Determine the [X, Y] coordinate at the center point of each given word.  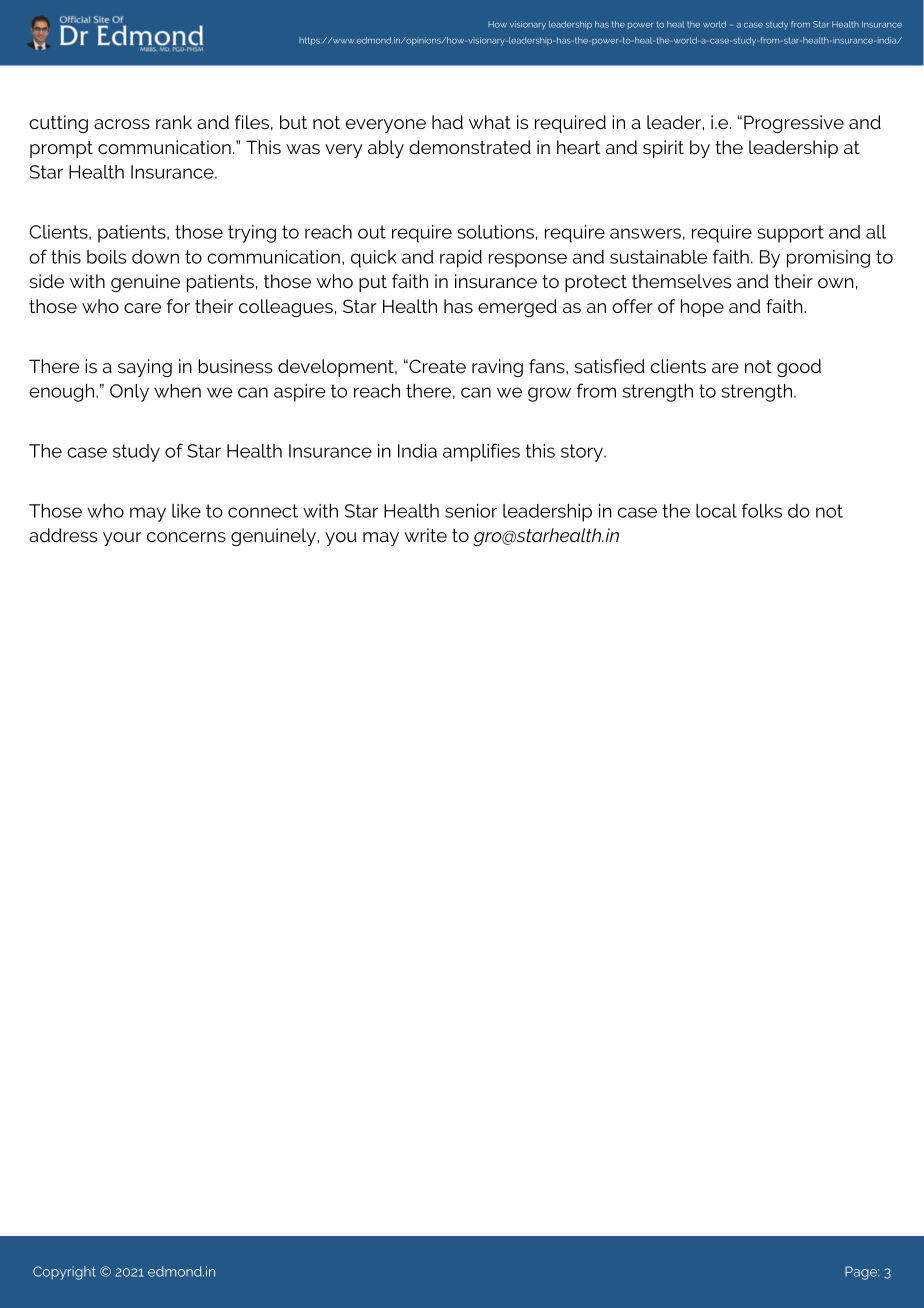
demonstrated [470, 147]
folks [762, 510]
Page [862, 1273]
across [122, 124]
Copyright [64, 1273]
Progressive [794, 124]
